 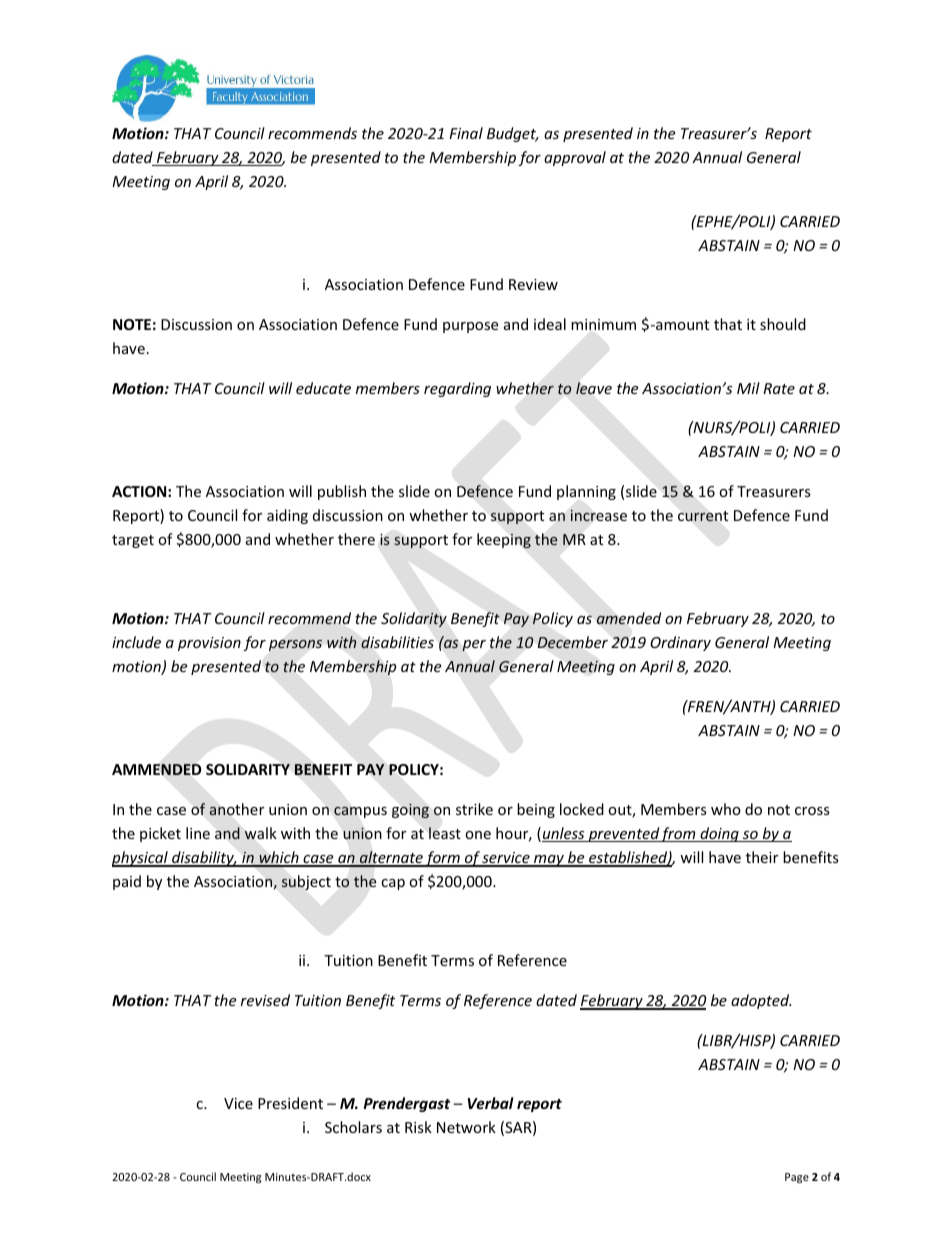 I want to click on Network, so click(x=466, y=1127).
